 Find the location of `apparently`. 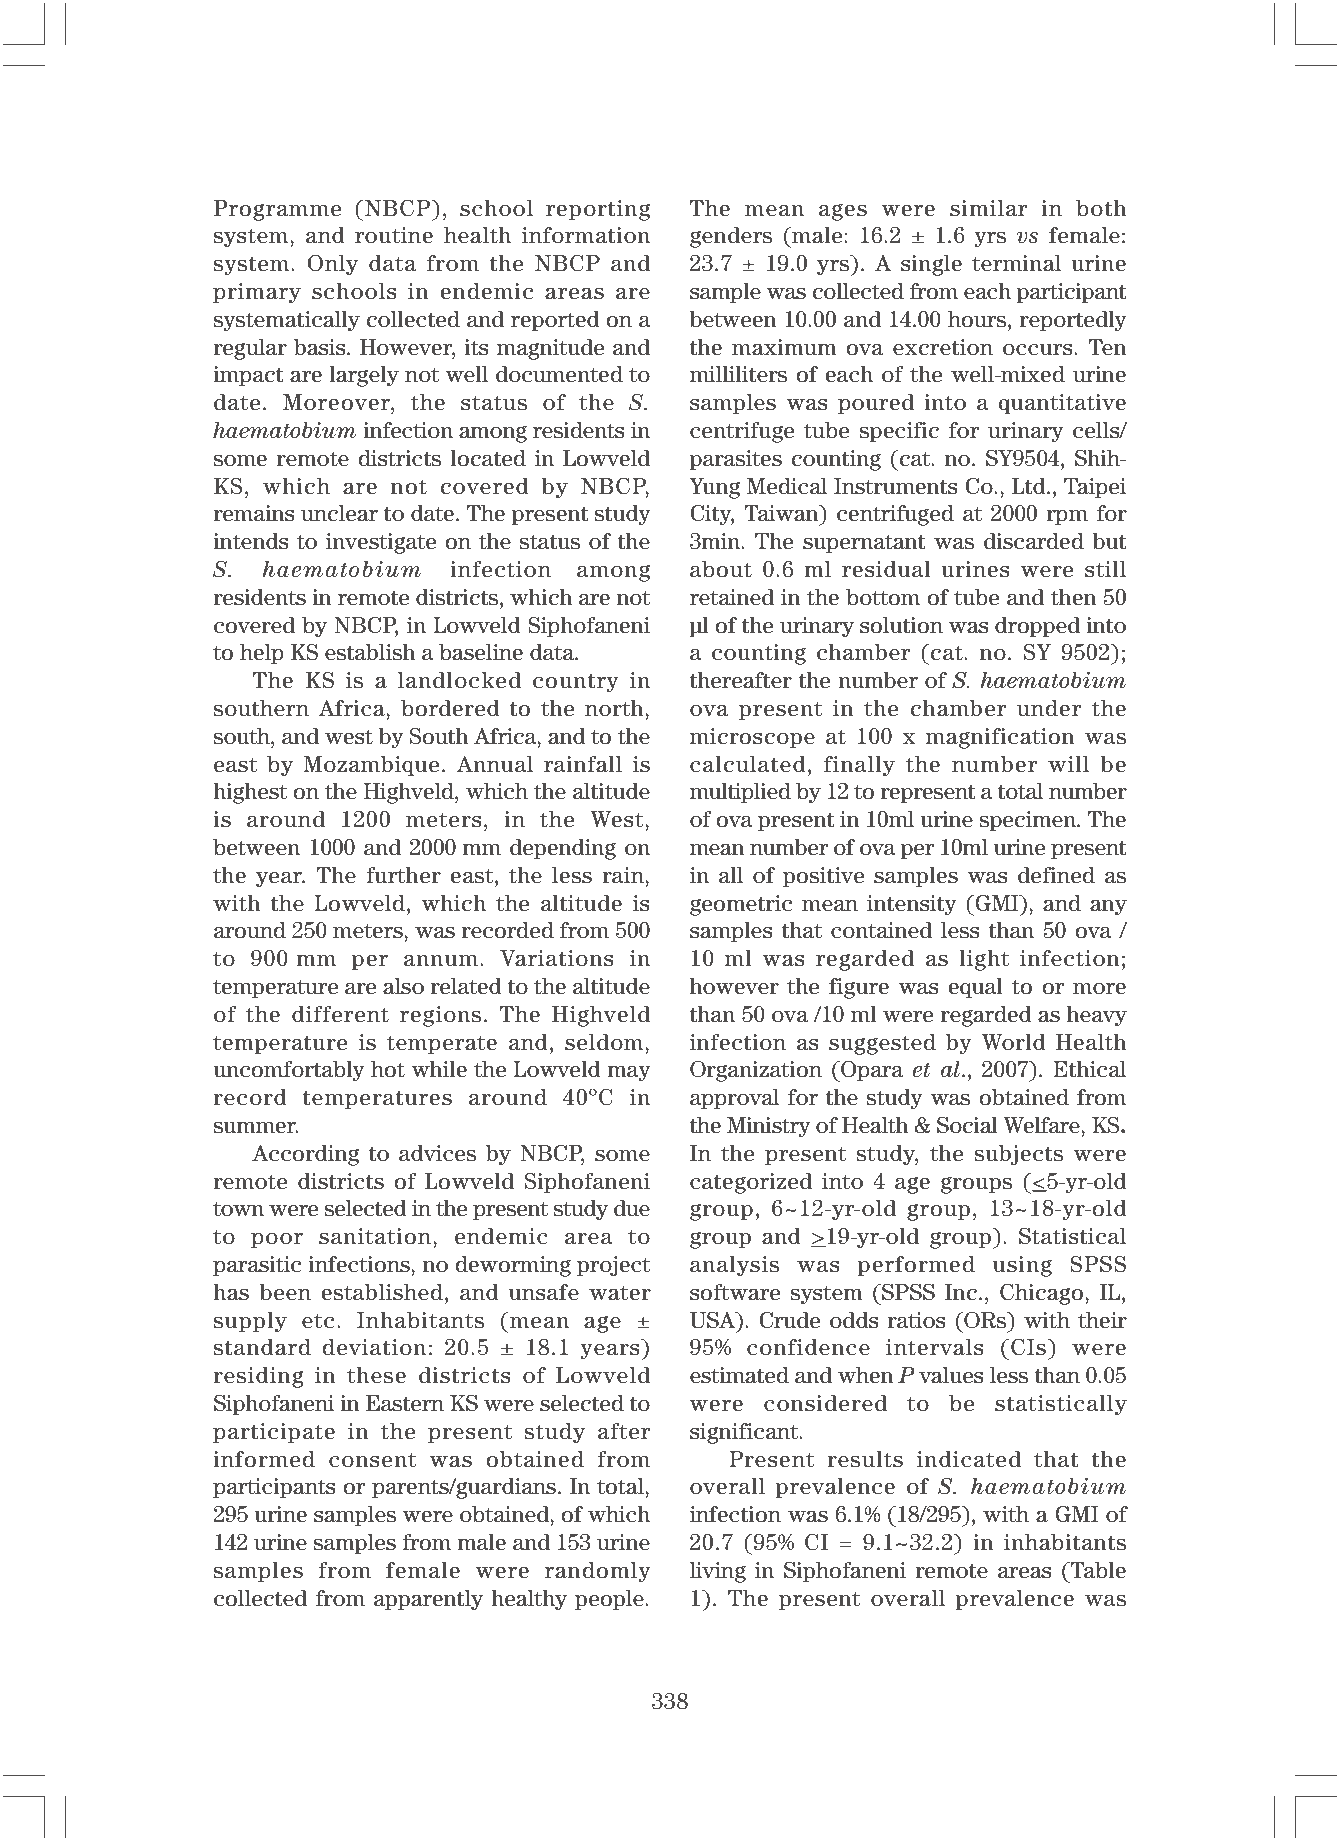

apparently is located at coordinates (428, 1600).
